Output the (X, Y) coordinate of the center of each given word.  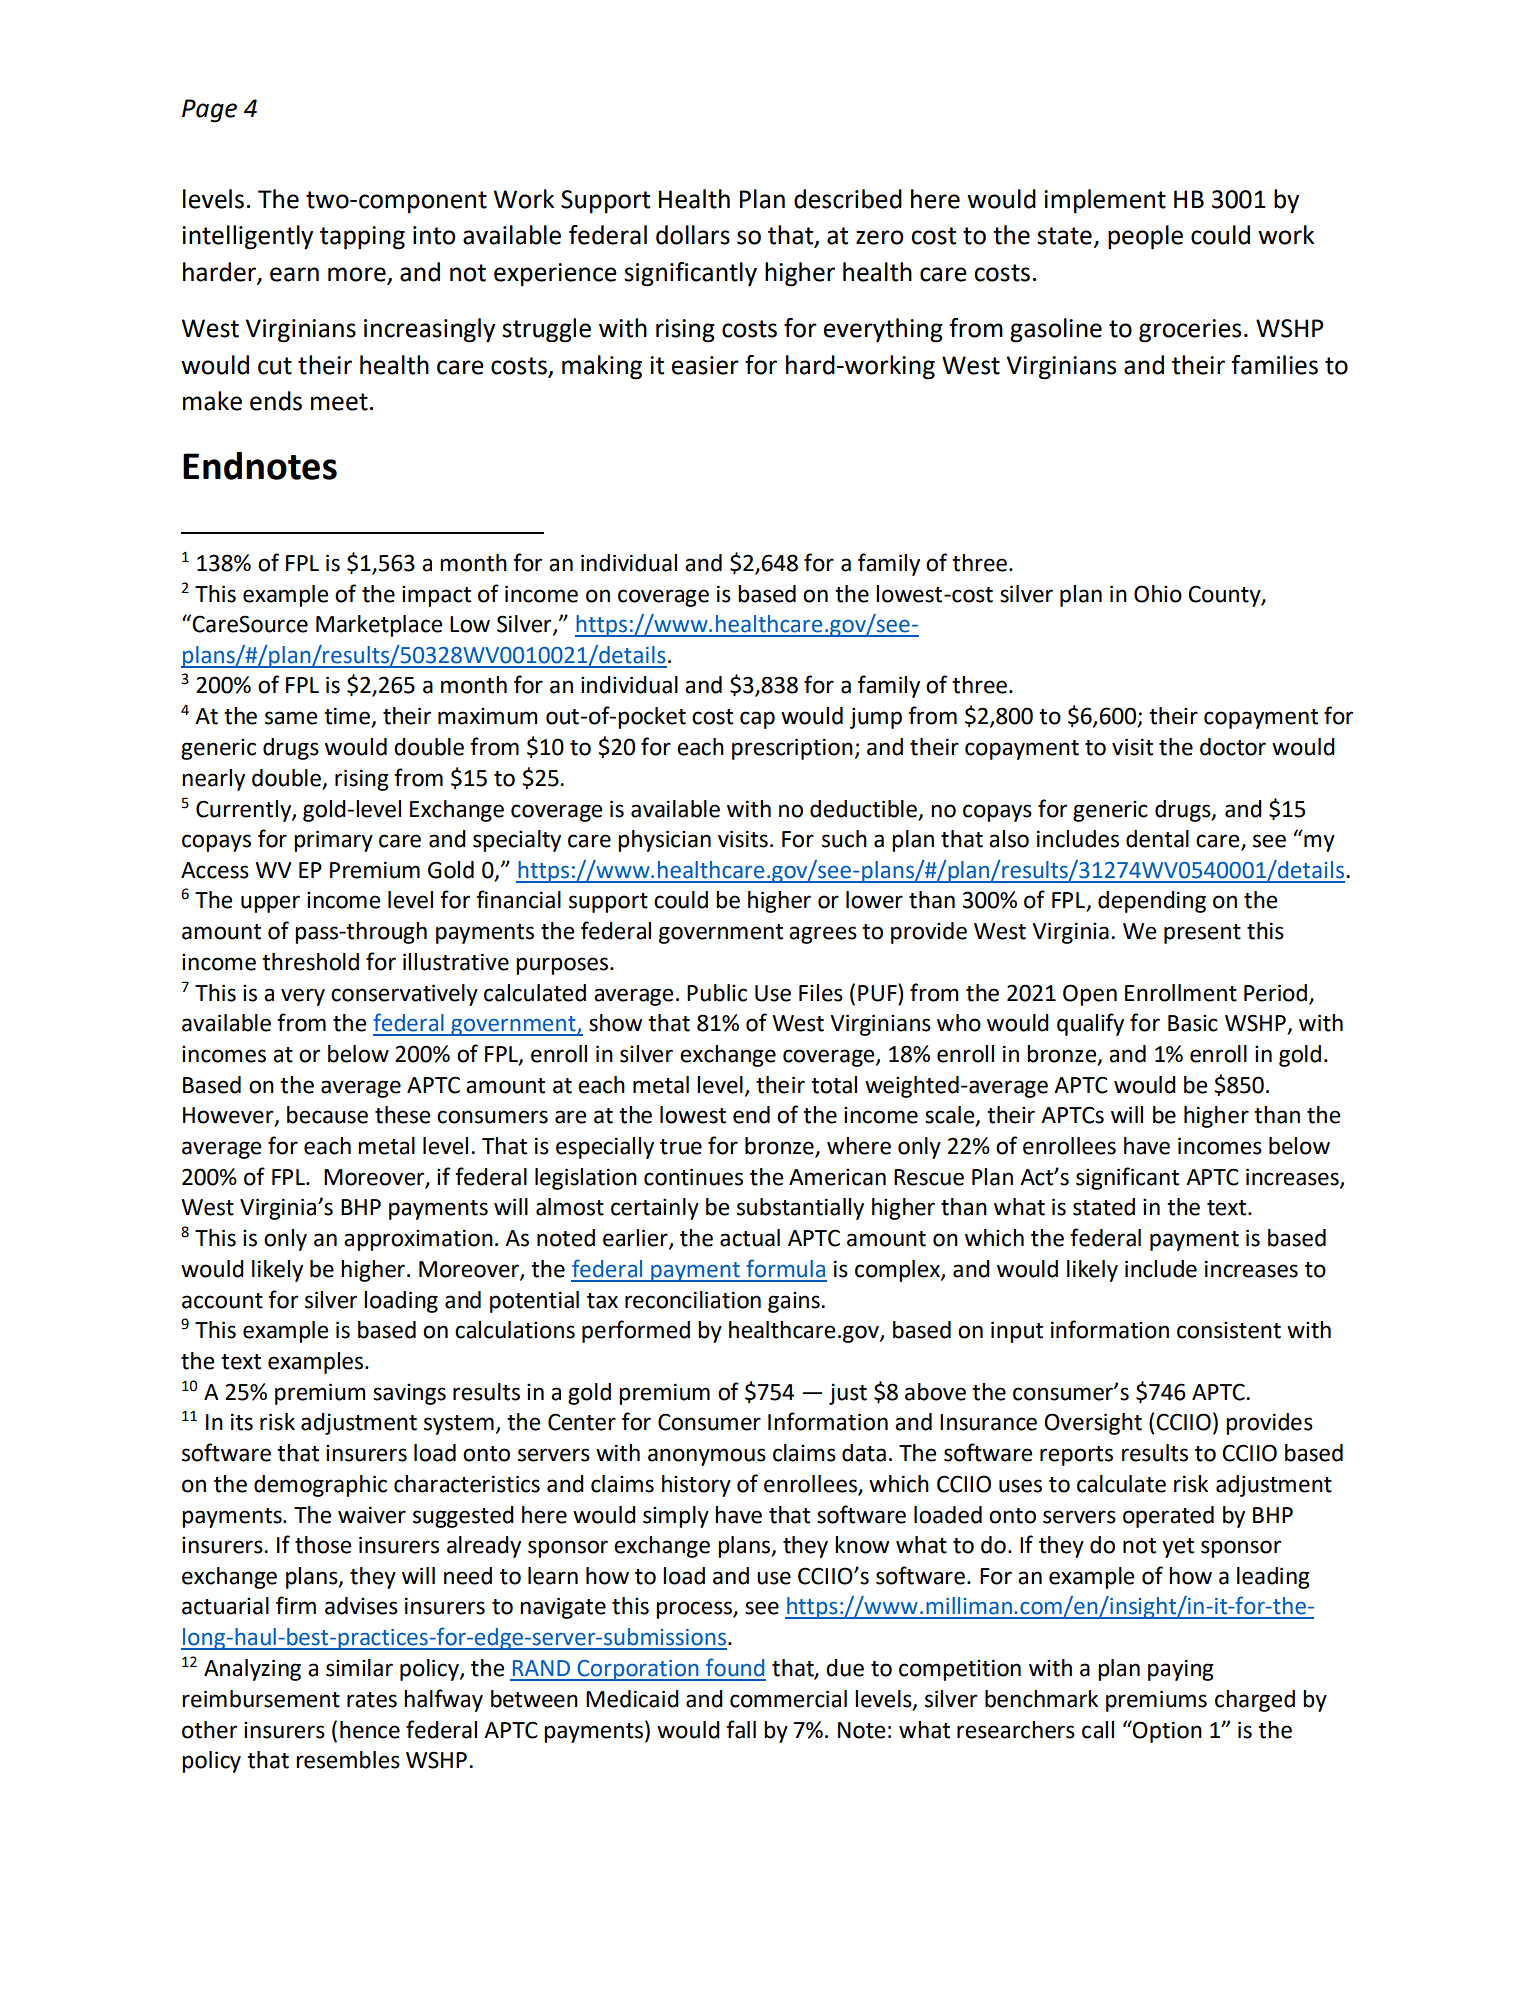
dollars (693, 235)
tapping (362, 238)
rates (372, 1700)
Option (1166, 1731)
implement (1105, 201)
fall (741, 1729)
